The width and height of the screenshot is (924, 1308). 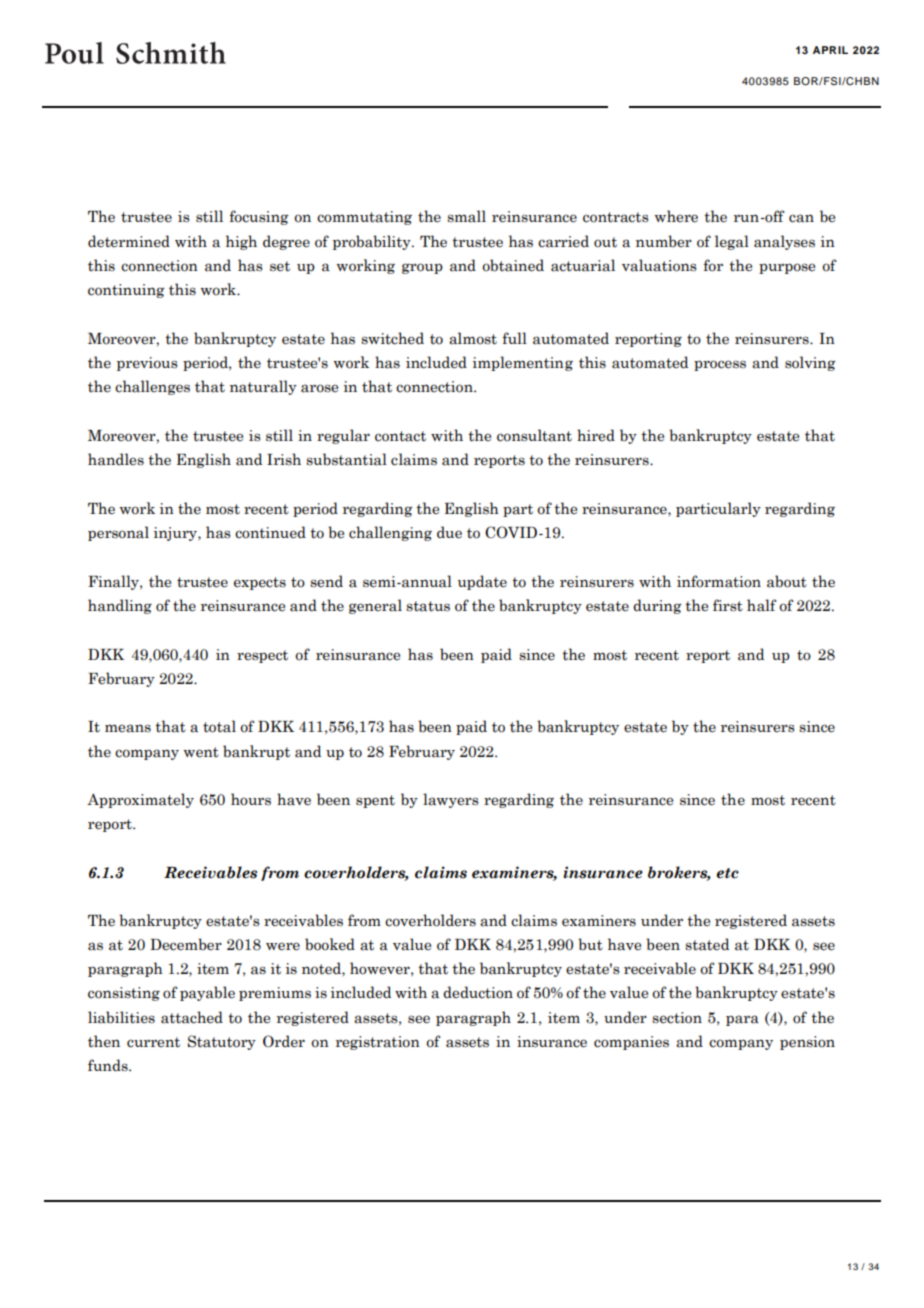 I want to click on APRIL, so click(x=830, y=50).
